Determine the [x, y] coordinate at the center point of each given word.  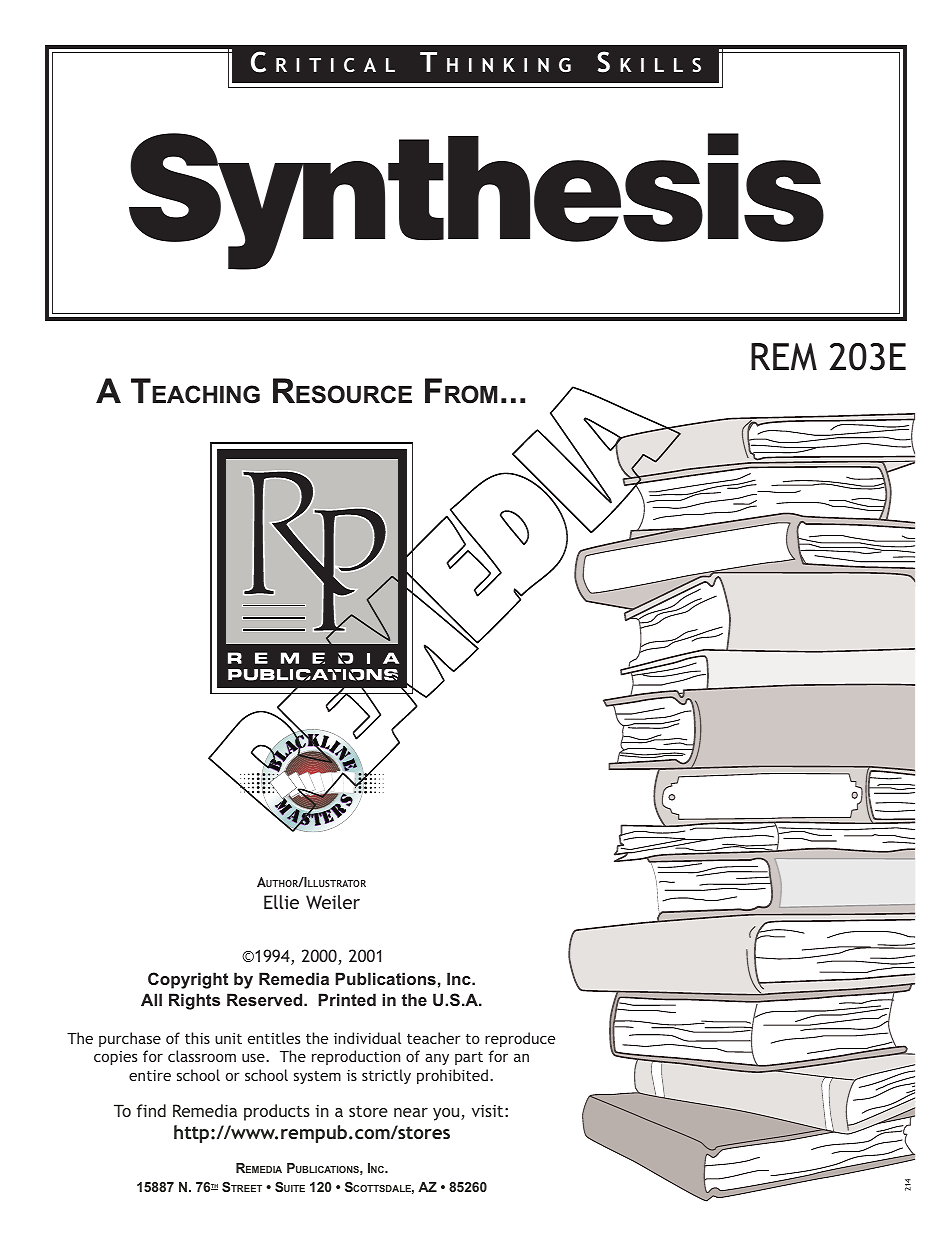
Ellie [281, 902]
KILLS [660, 65]
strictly [386, 1076]
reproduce [520, 1039]
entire [150, 1075]
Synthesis [476, 201]
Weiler [333, 902]
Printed [347, 999]
